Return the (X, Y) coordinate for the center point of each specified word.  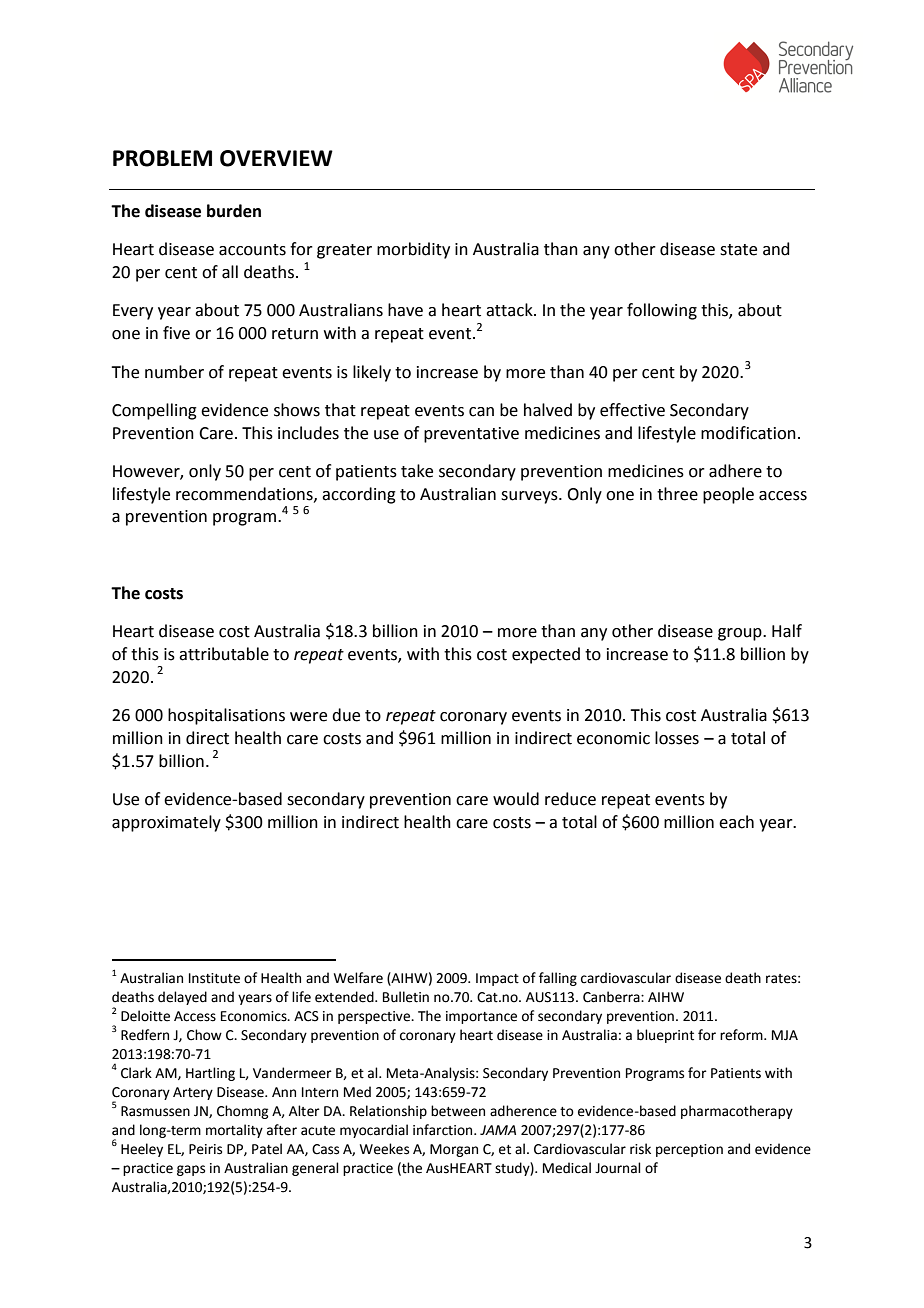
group (741, 634)
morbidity (413, 250)
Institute (214, 978)
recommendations (245, 494)
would (516, 799)
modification (748, 433)
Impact (497, 979)
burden (234, 211)
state (738, 250)
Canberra (612, 997)
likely (372, 373)
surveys (530, 497)
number (174, 372)
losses (677, 738)
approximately (166, 823)
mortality (234, 1131)
